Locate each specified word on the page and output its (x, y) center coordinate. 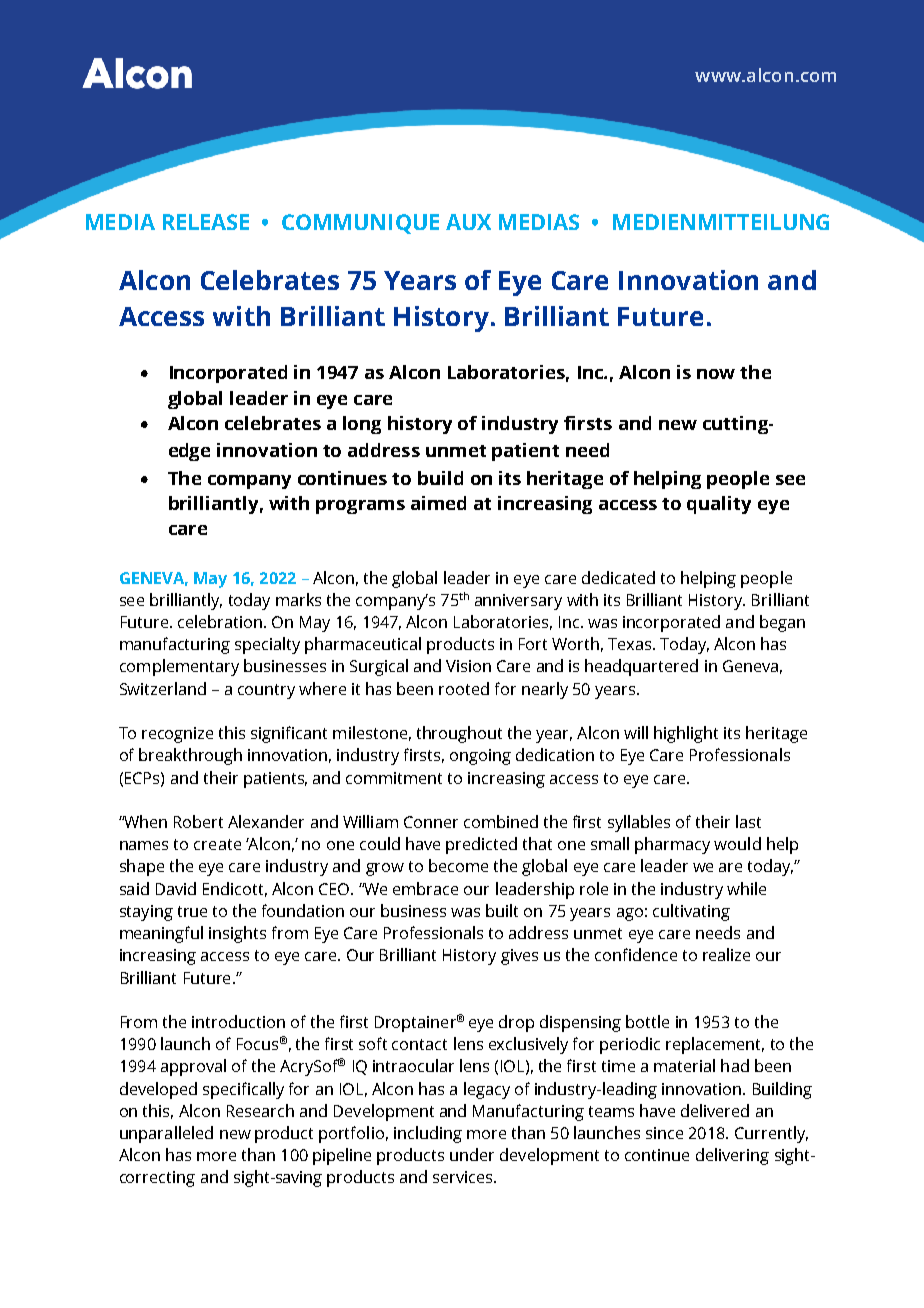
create (217, 844)
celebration (220, 621)
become (458, 865)
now (716, 374)
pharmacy (672, 845)
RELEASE (206, 222)
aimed (438, 503)
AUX (468, 222)
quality (719, 505)
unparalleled (166, 1134)
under (472, 1154)
